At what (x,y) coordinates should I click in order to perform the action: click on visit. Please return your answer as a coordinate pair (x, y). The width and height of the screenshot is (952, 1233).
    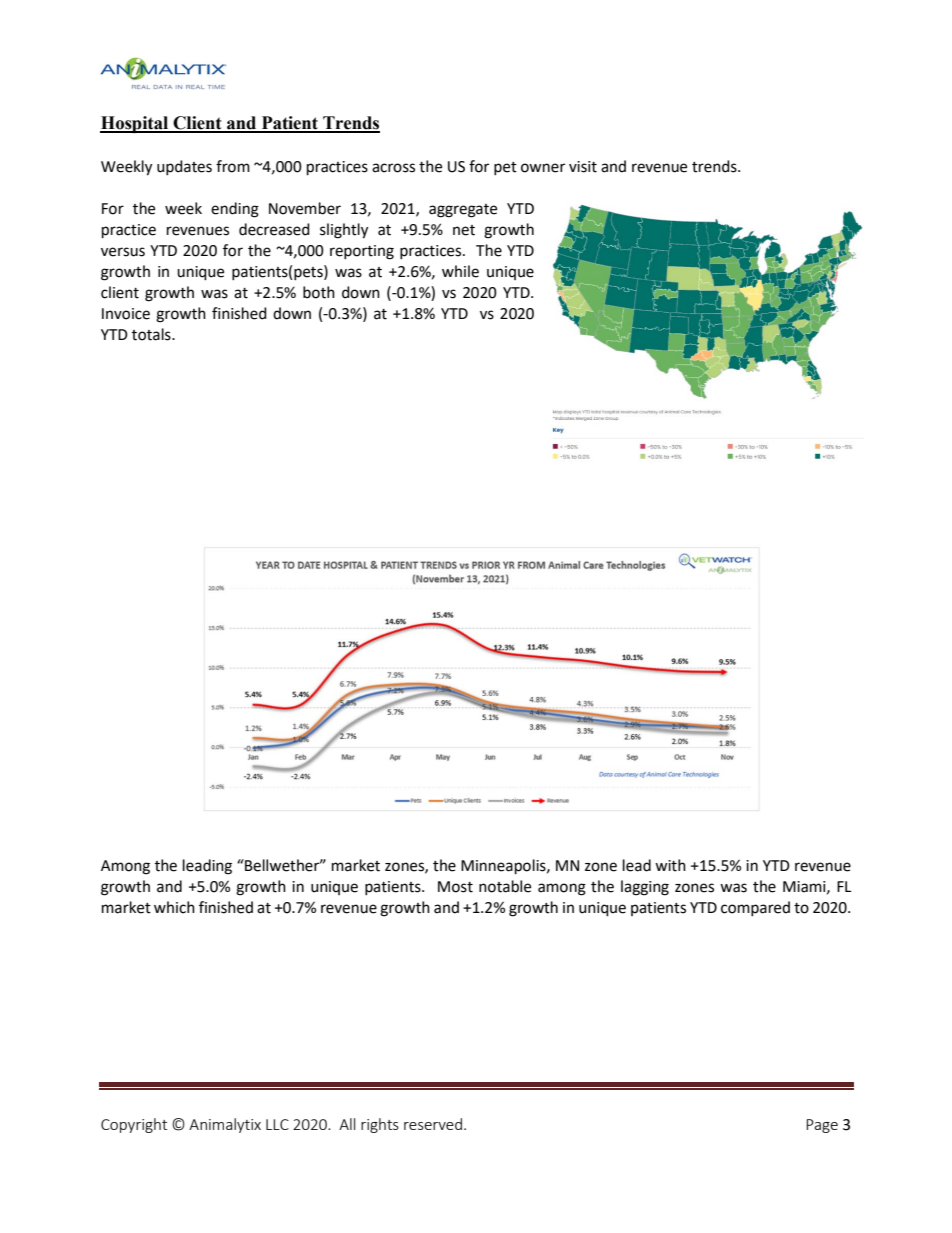
    Looking at the image, I should click on (583, 167).
